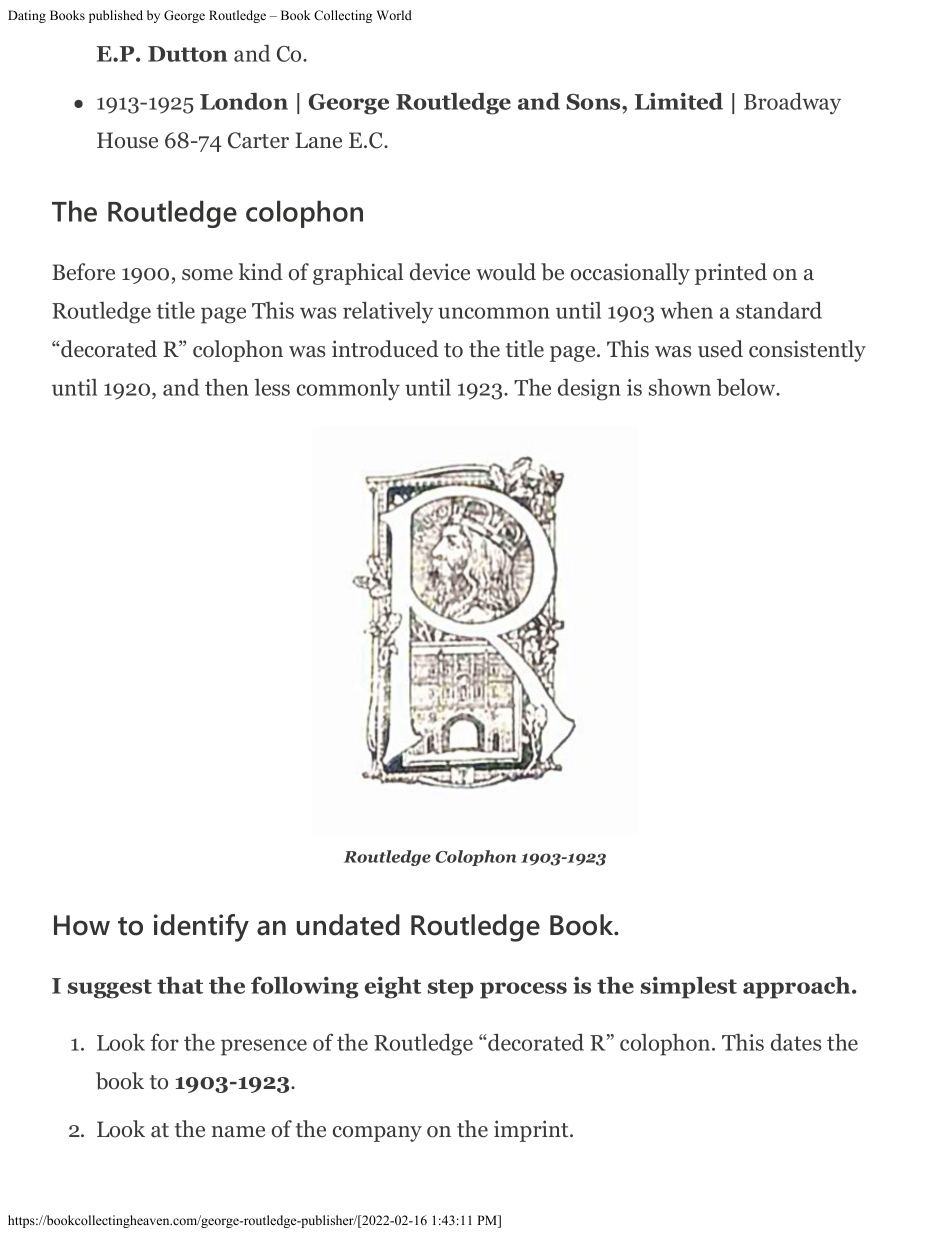 The image size is (952, 1233). Describe the element at coordinates (116, 16) in the image. I see `published` at that location.
